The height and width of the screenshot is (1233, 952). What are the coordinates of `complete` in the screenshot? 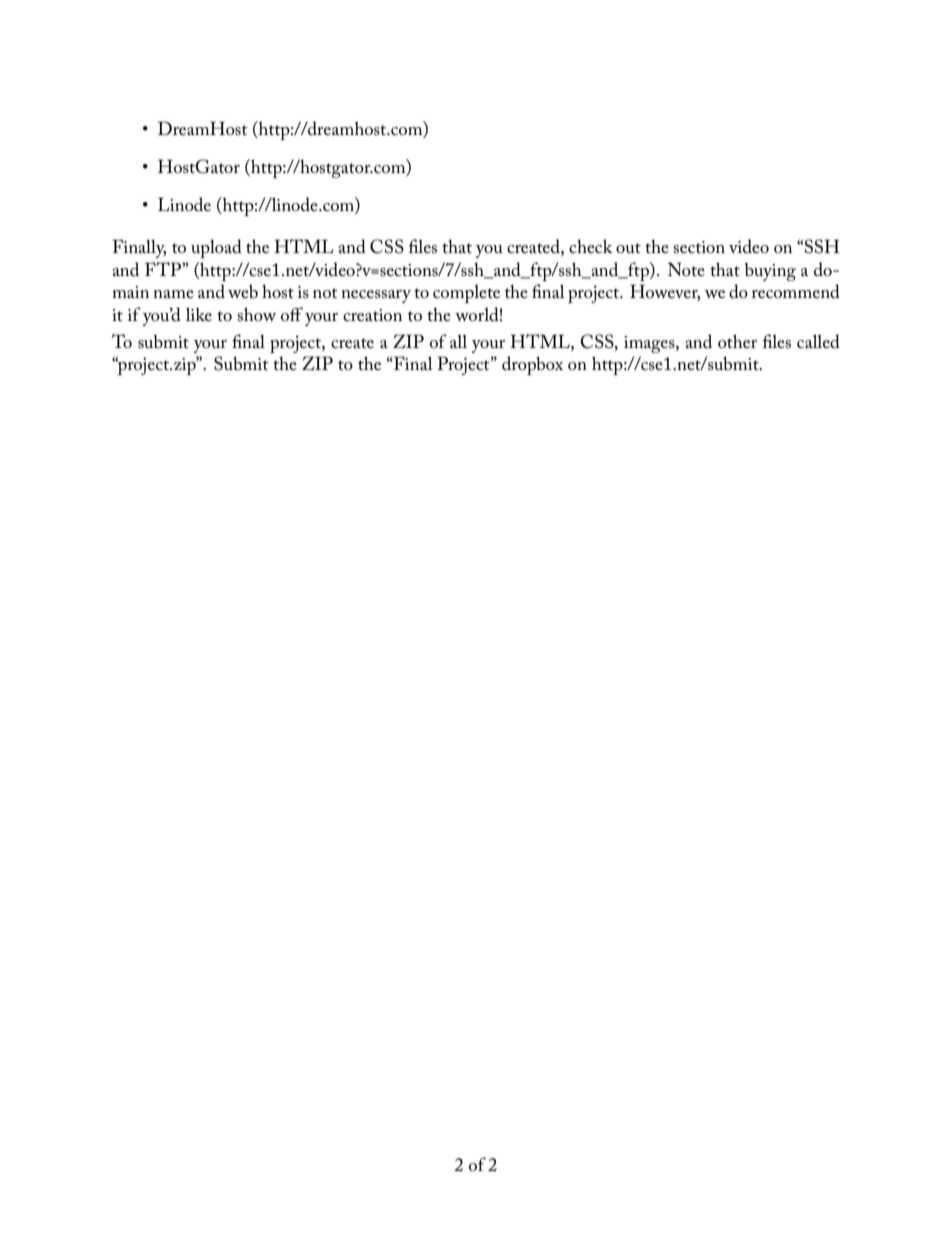 It's located at (466, 293).
